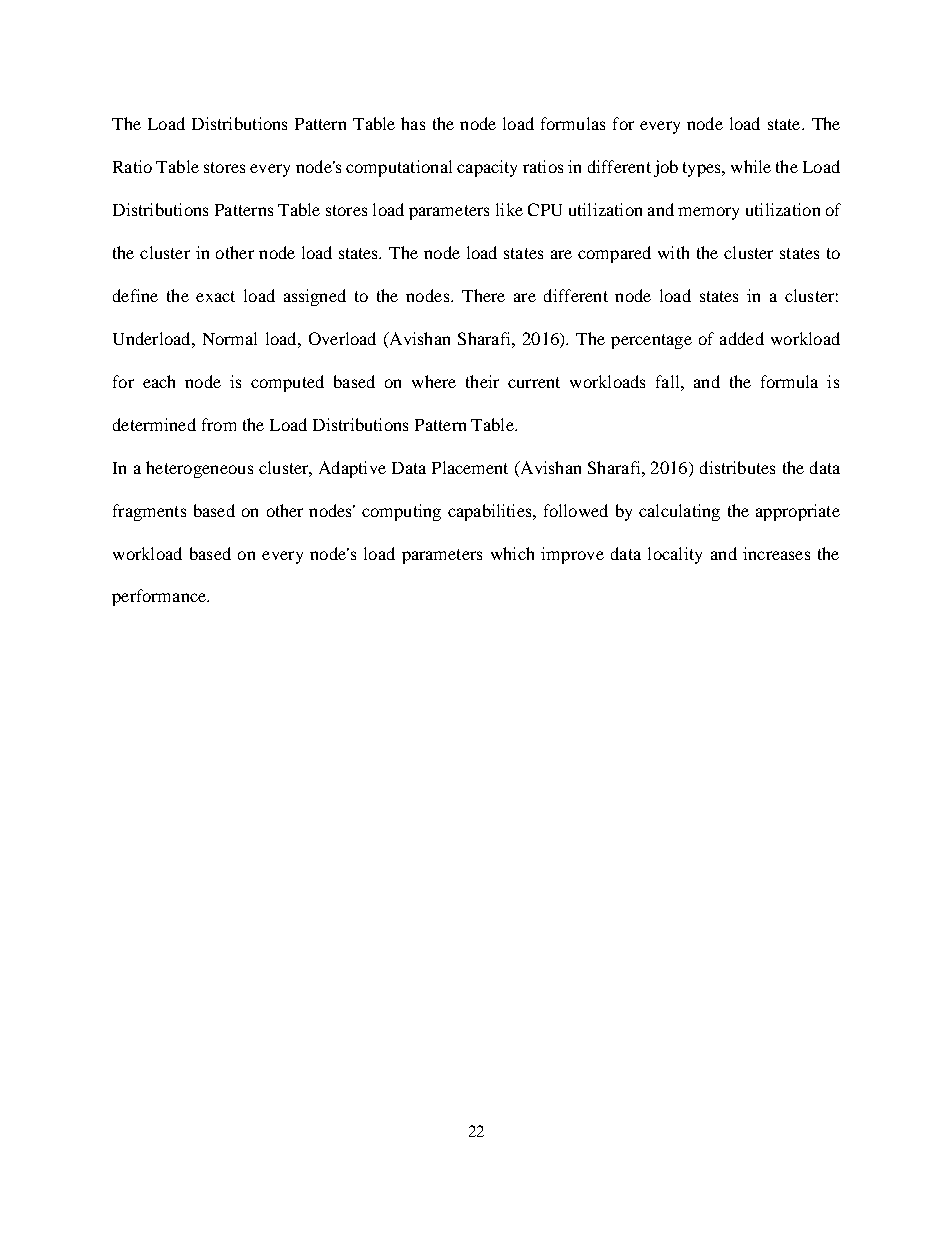  I want to click on capacity, so click(487, 168).
